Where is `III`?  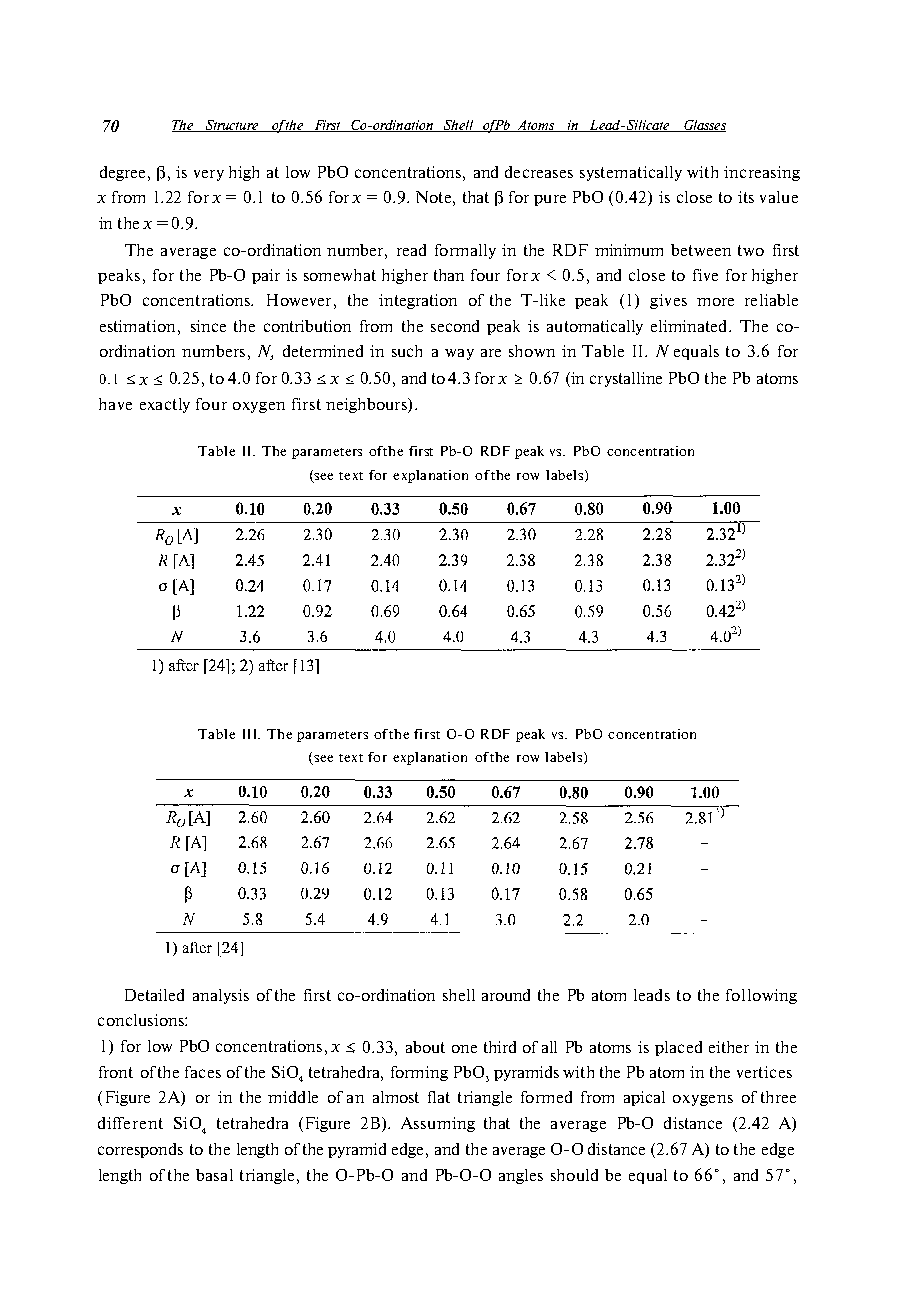 III is located at coordinates (251, 734).
